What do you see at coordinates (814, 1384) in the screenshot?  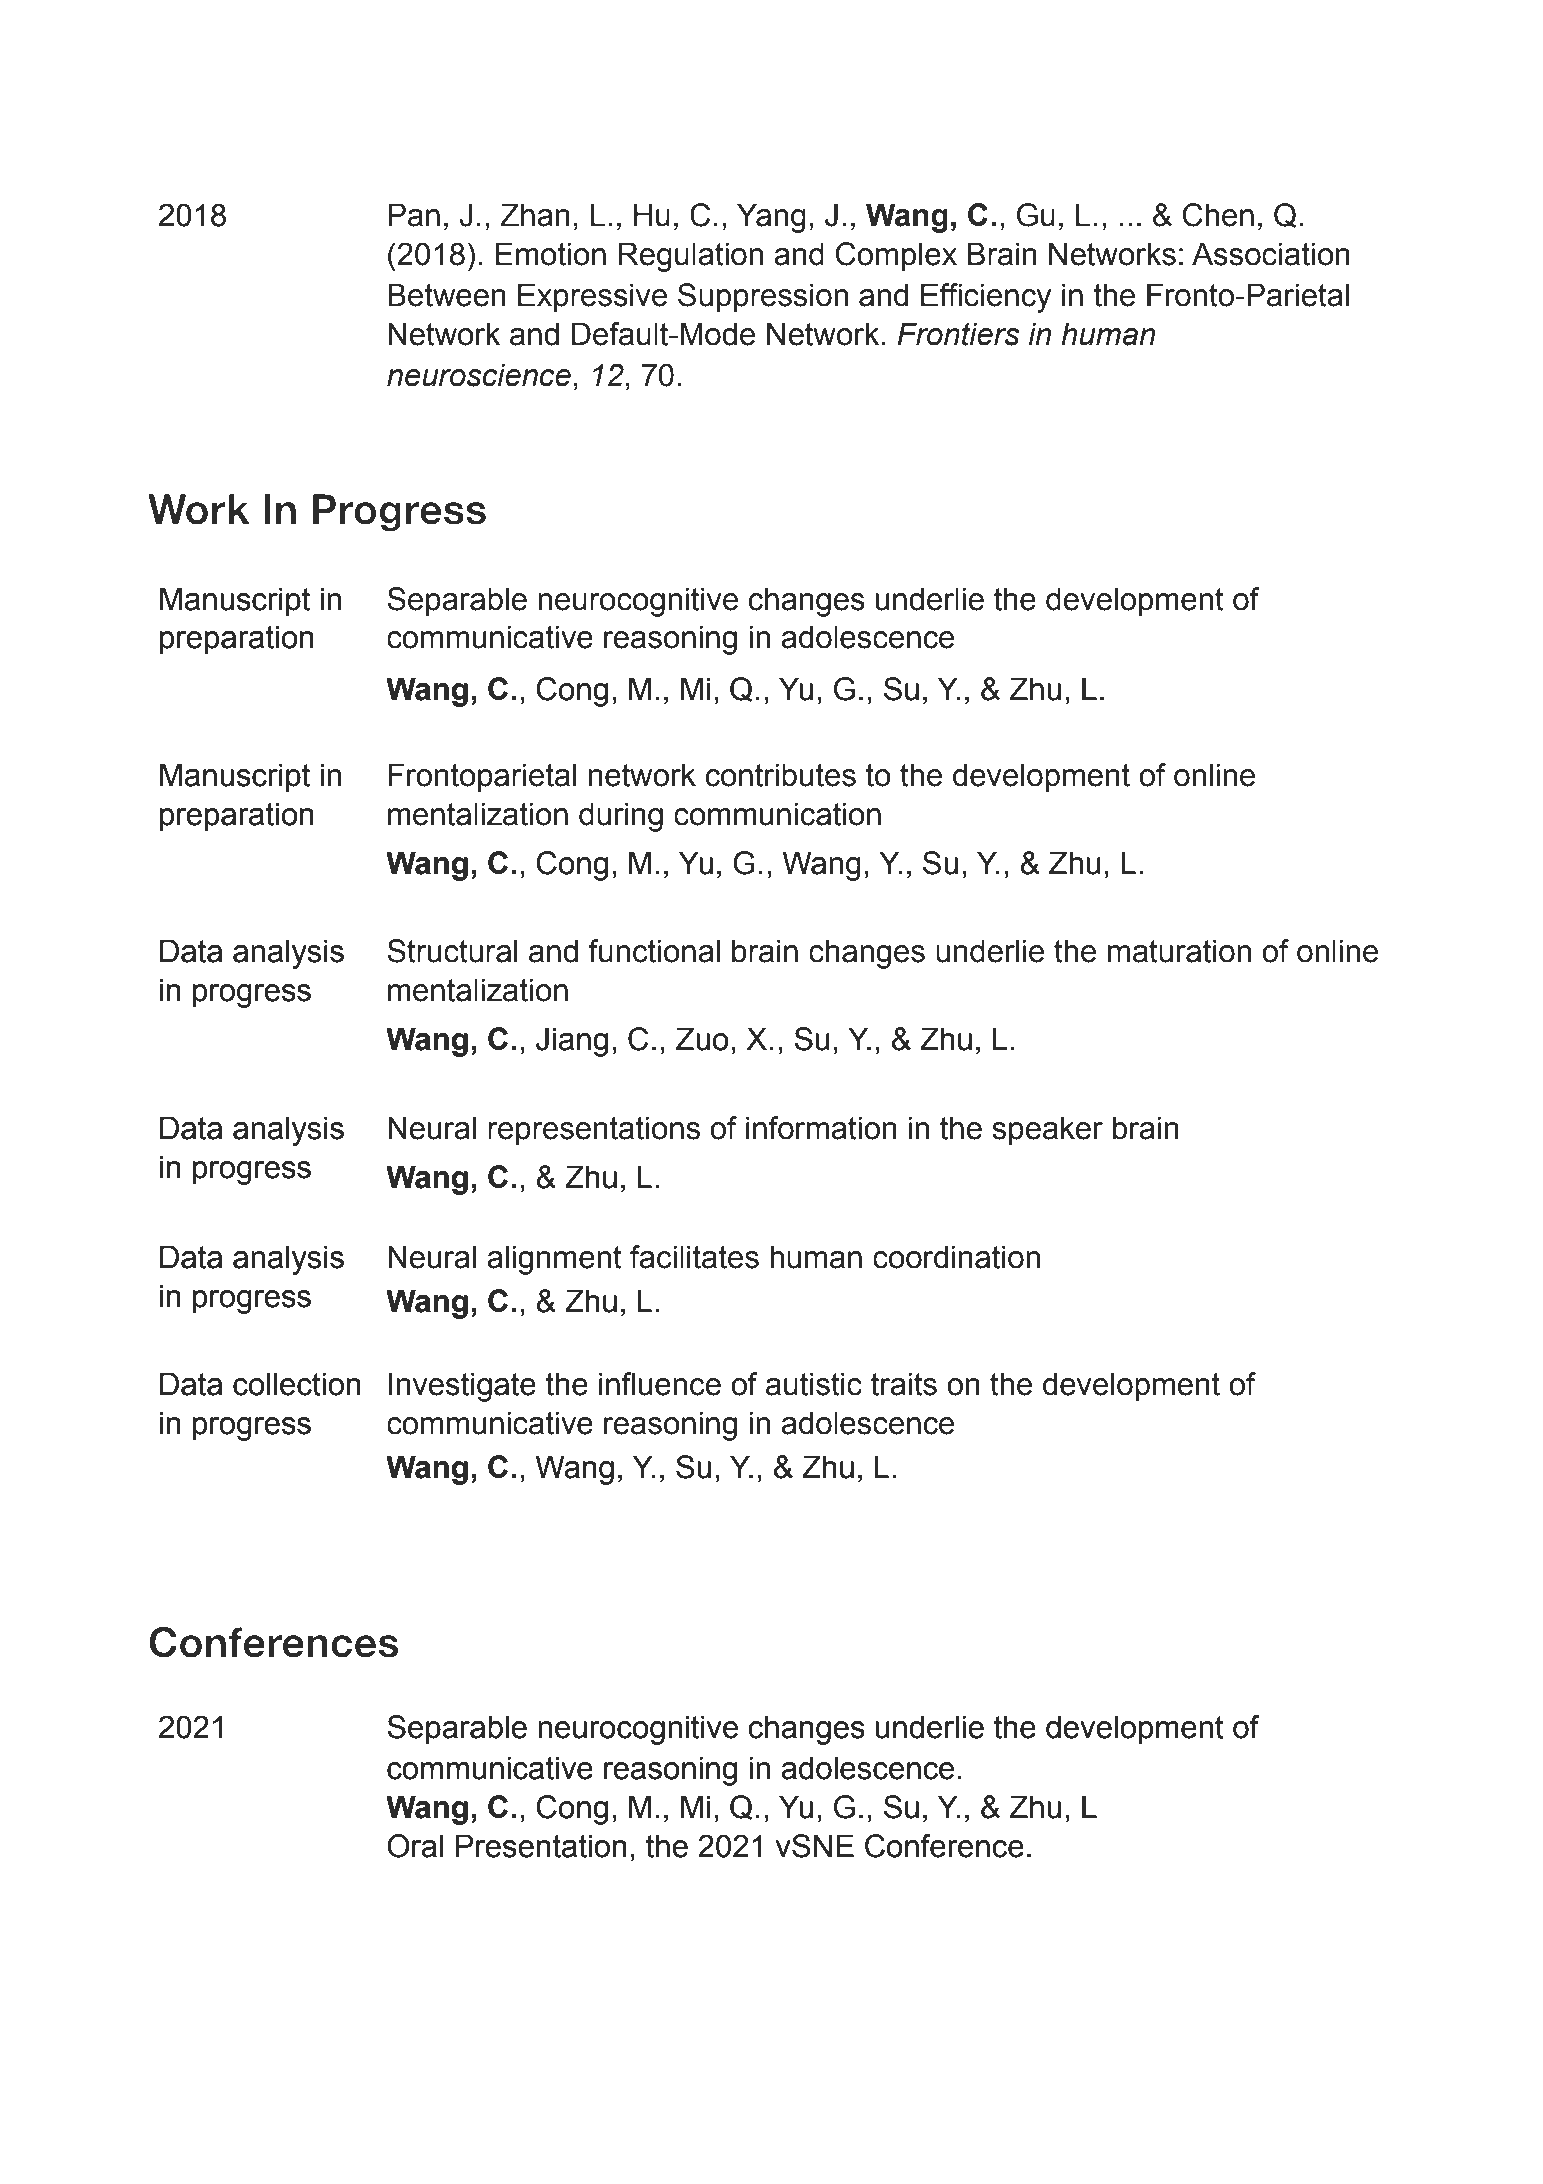 I see `autistic` at bounding box center [814, 1384].
